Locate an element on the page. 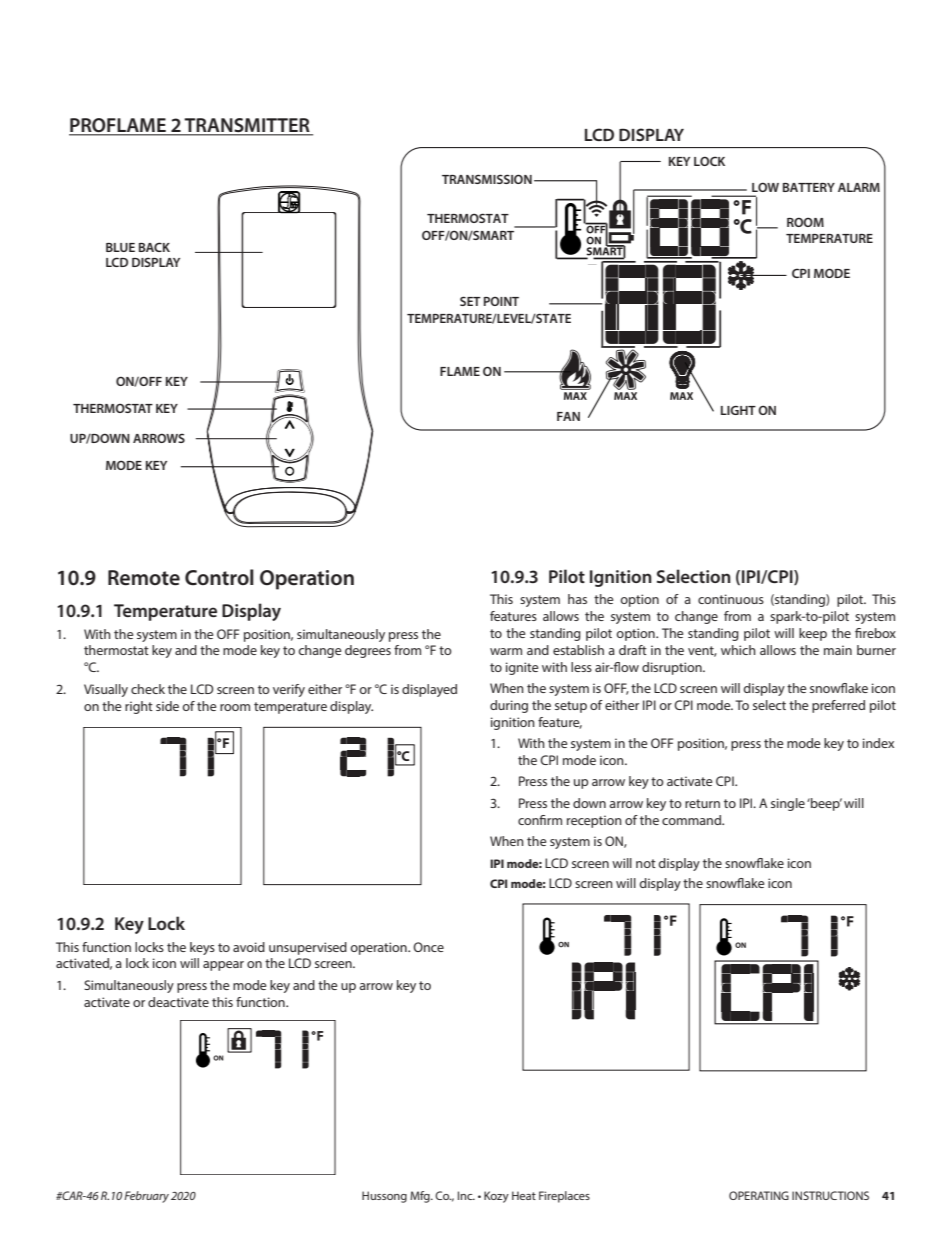  TRANSMISSION is located at coordinates (487, 179).
